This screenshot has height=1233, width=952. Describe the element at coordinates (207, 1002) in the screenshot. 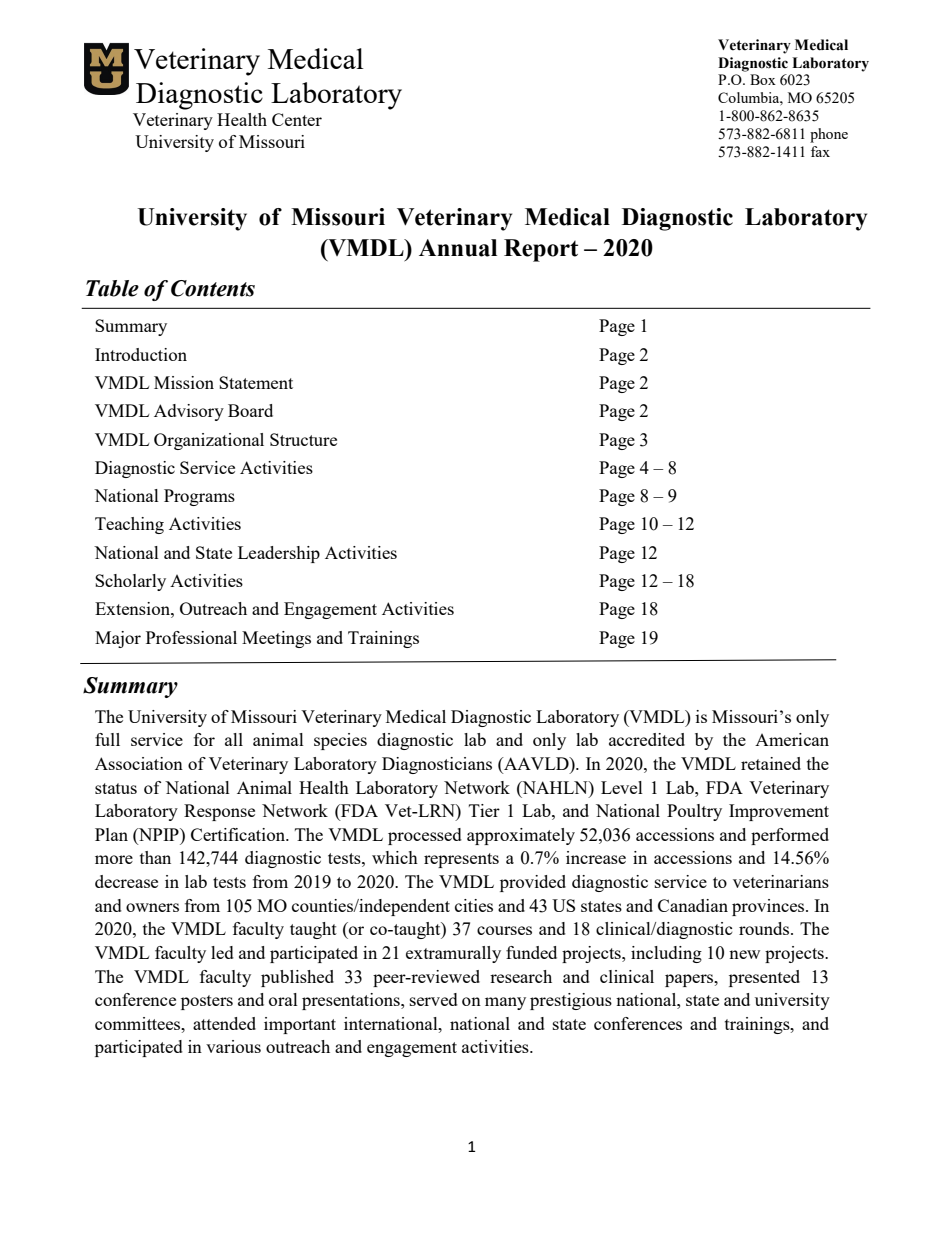

I see `posters` at that location.
